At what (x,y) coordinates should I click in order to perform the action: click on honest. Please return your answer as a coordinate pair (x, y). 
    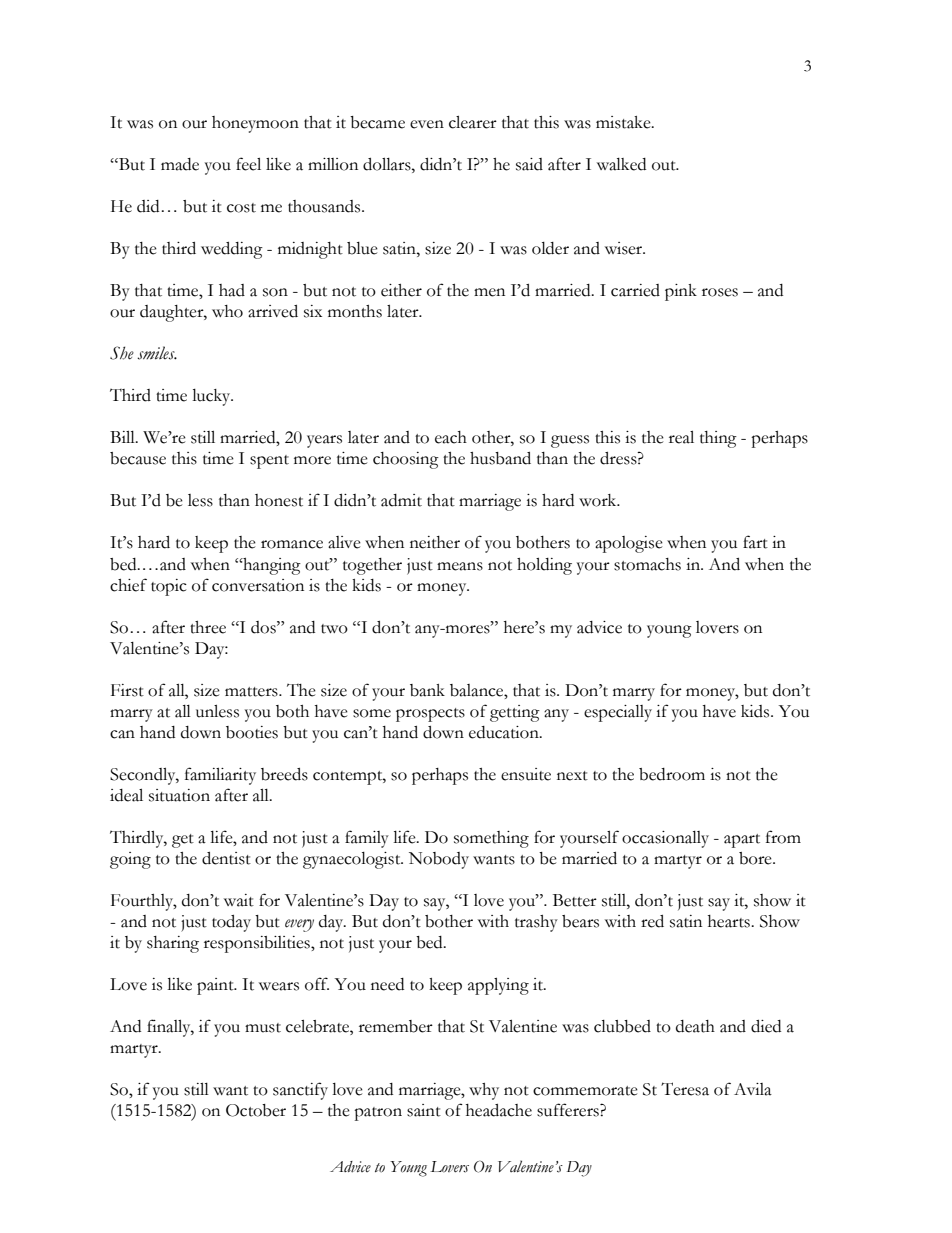
    Looking at the image, I should click on (279, 500).
